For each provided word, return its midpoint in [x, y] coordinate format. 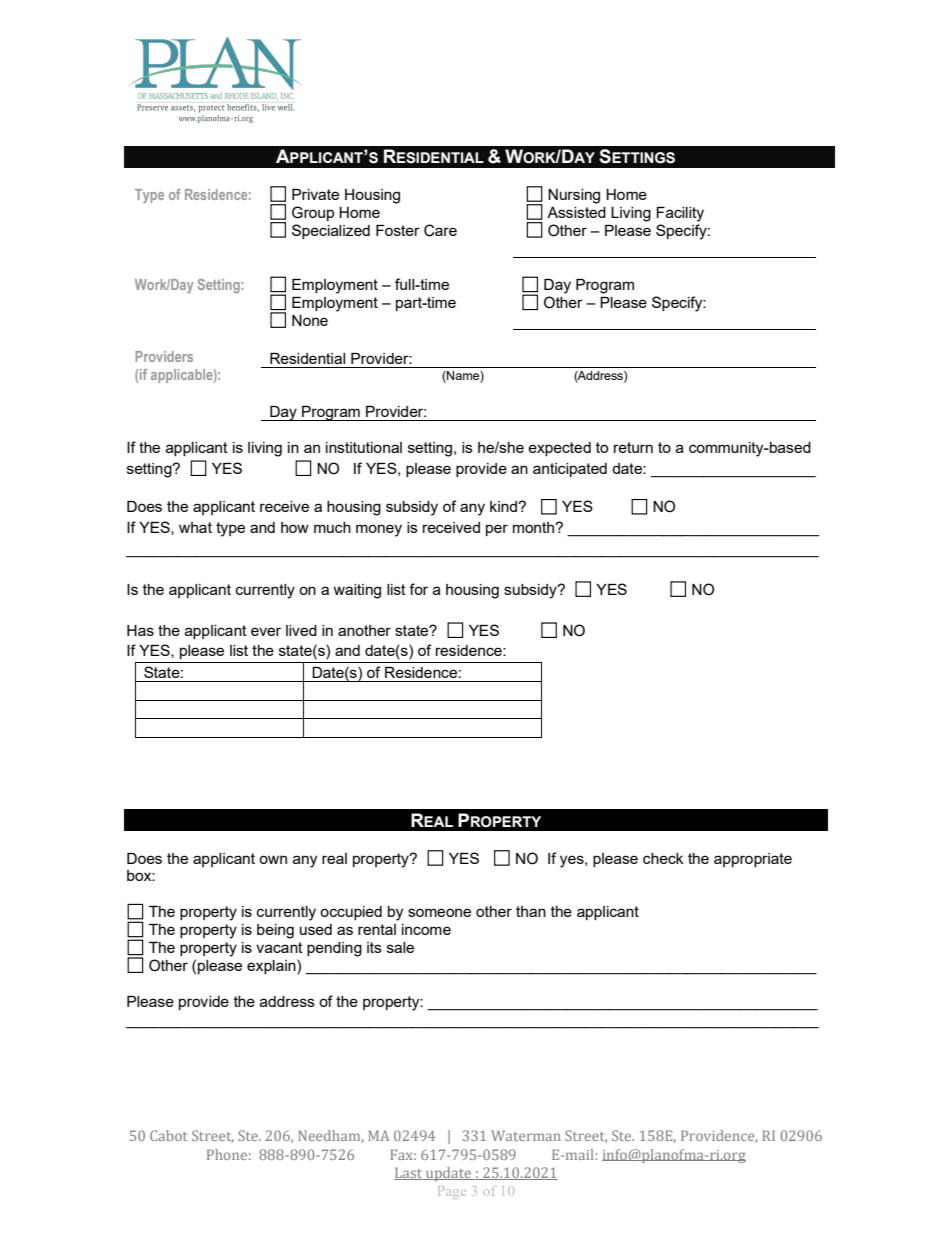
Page [452, 1192]
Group [313, 213]
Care [440, 230]
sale [400, 947]
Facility [680, 214]
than [531, 911]
